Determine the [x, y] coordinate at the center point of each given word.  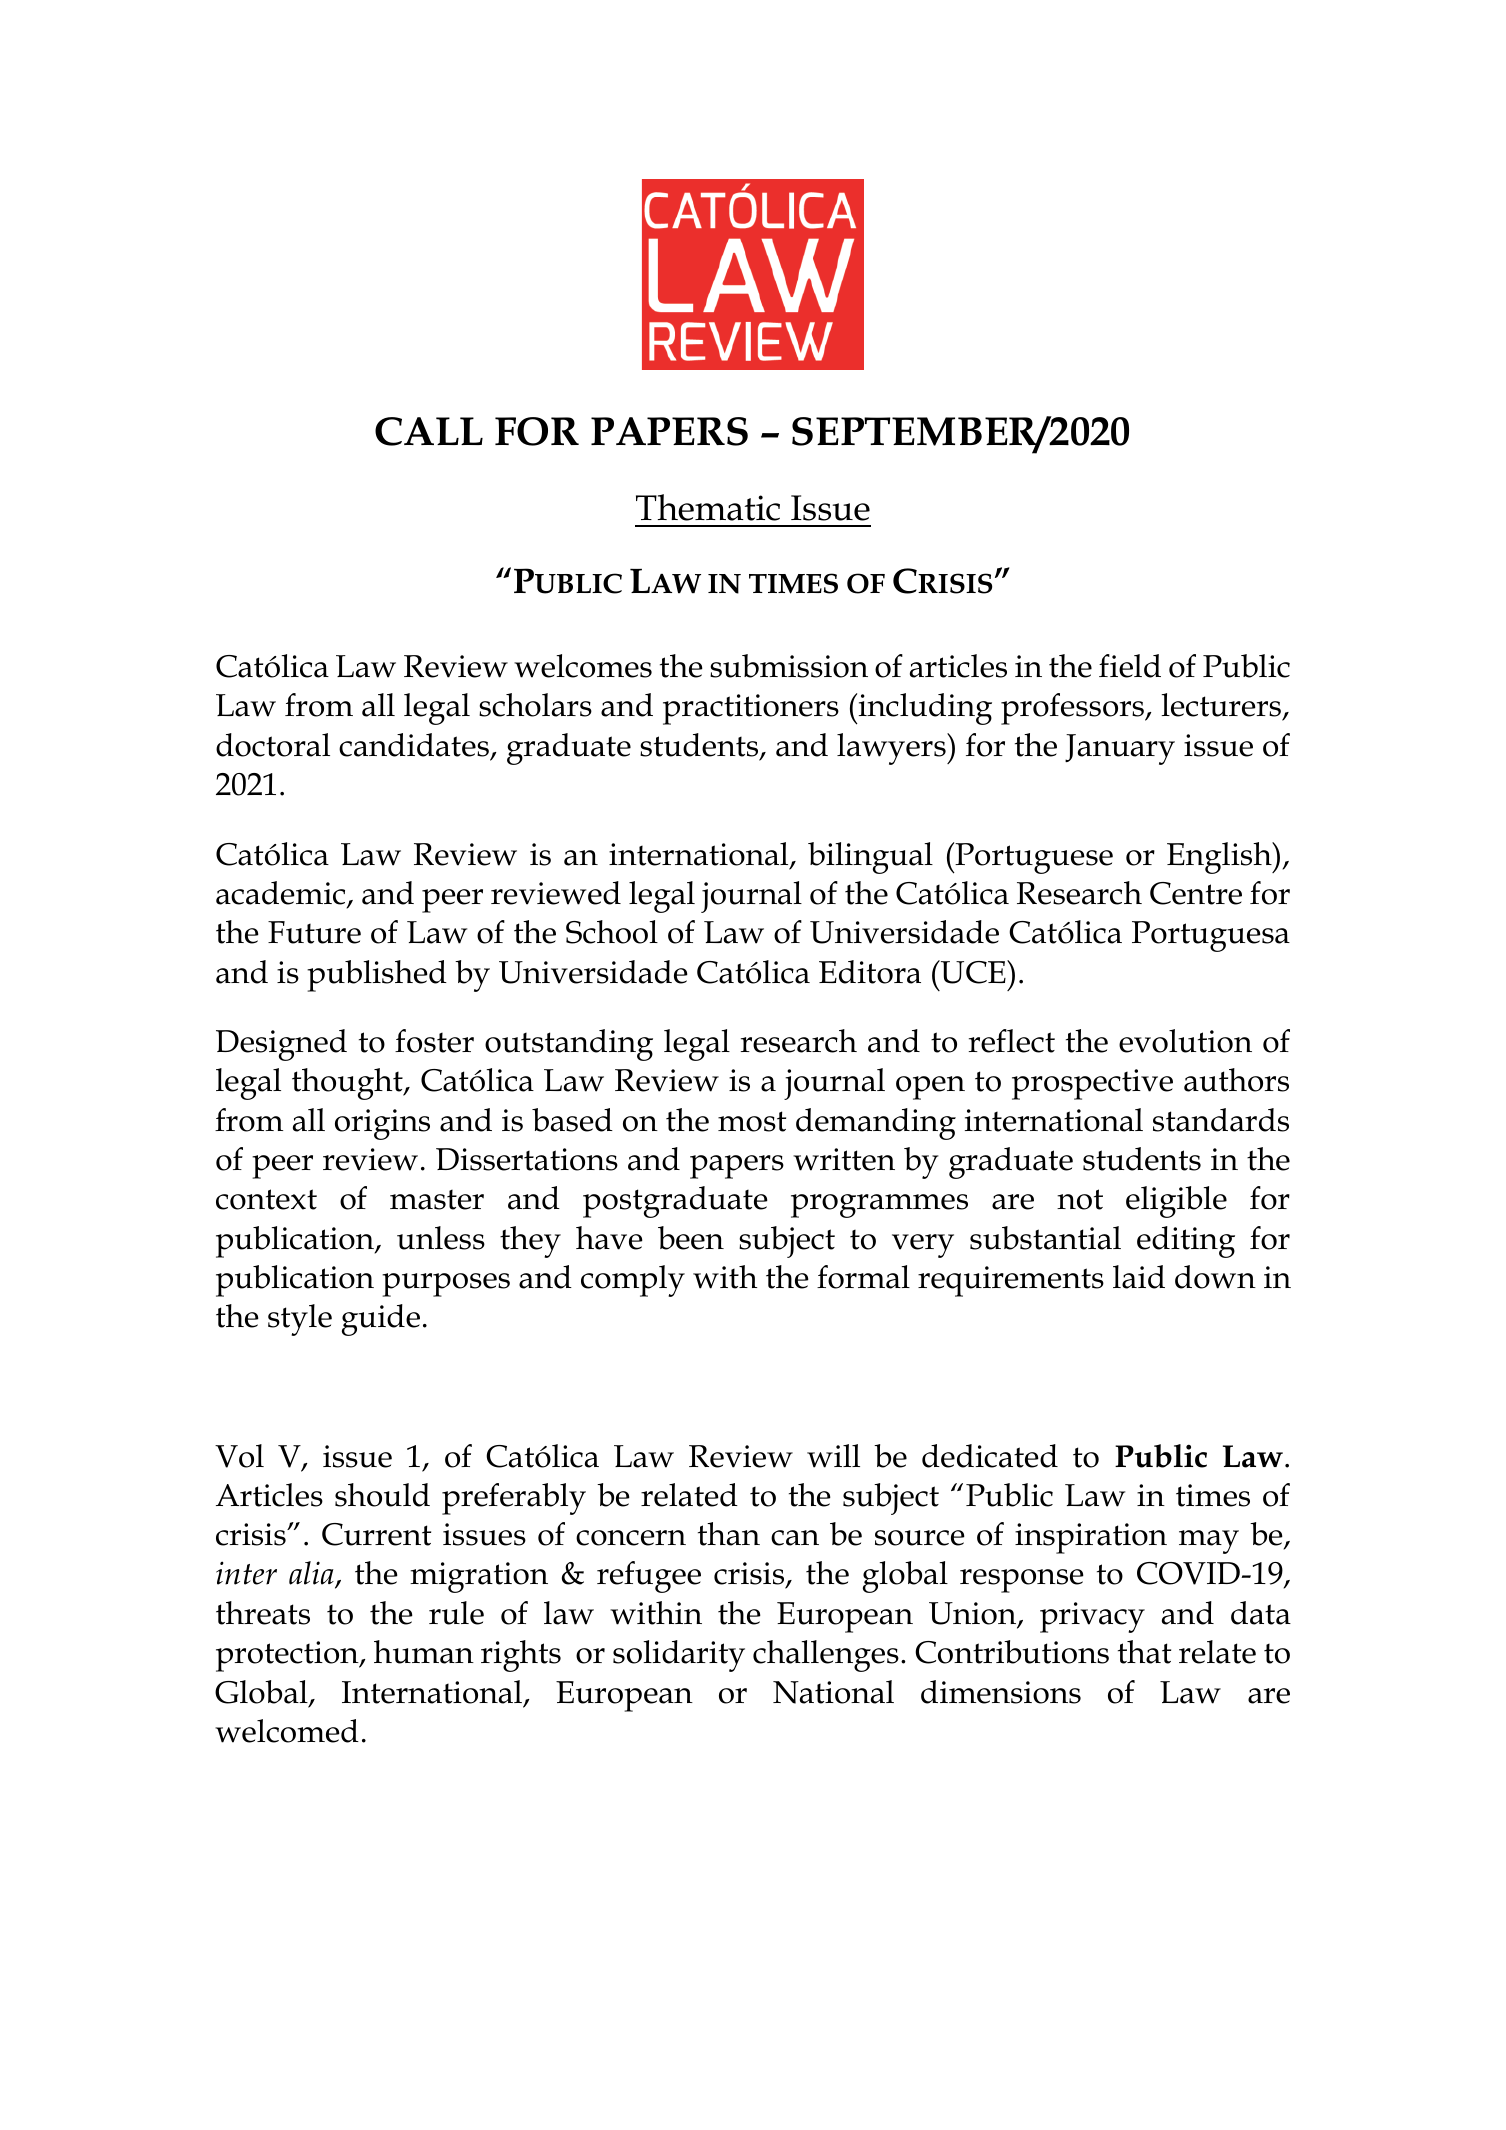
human [424, 1652]
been [691, 1238]
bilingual [870, 858]
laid [1139, 1277]
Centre [1196, 893]
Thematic [708, 507]
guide [381, 1320]
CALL [429, 431]
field [1130, 666]
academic [282, 894]
